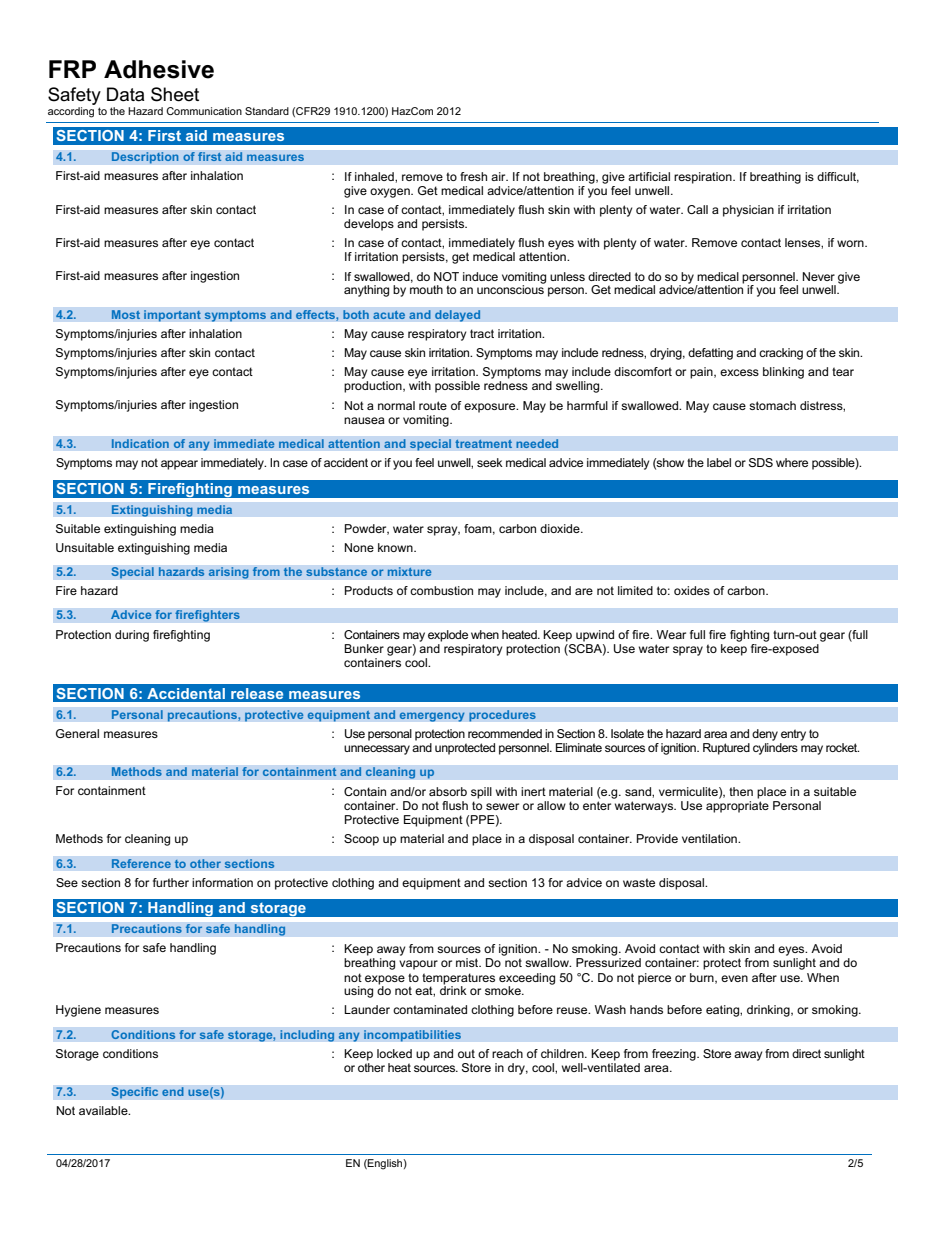 Image resolution: width=952 pixels, height=1233 pixels. Describe the element at coordinates (692, 590) in the page. I see `oxides` at that location.
